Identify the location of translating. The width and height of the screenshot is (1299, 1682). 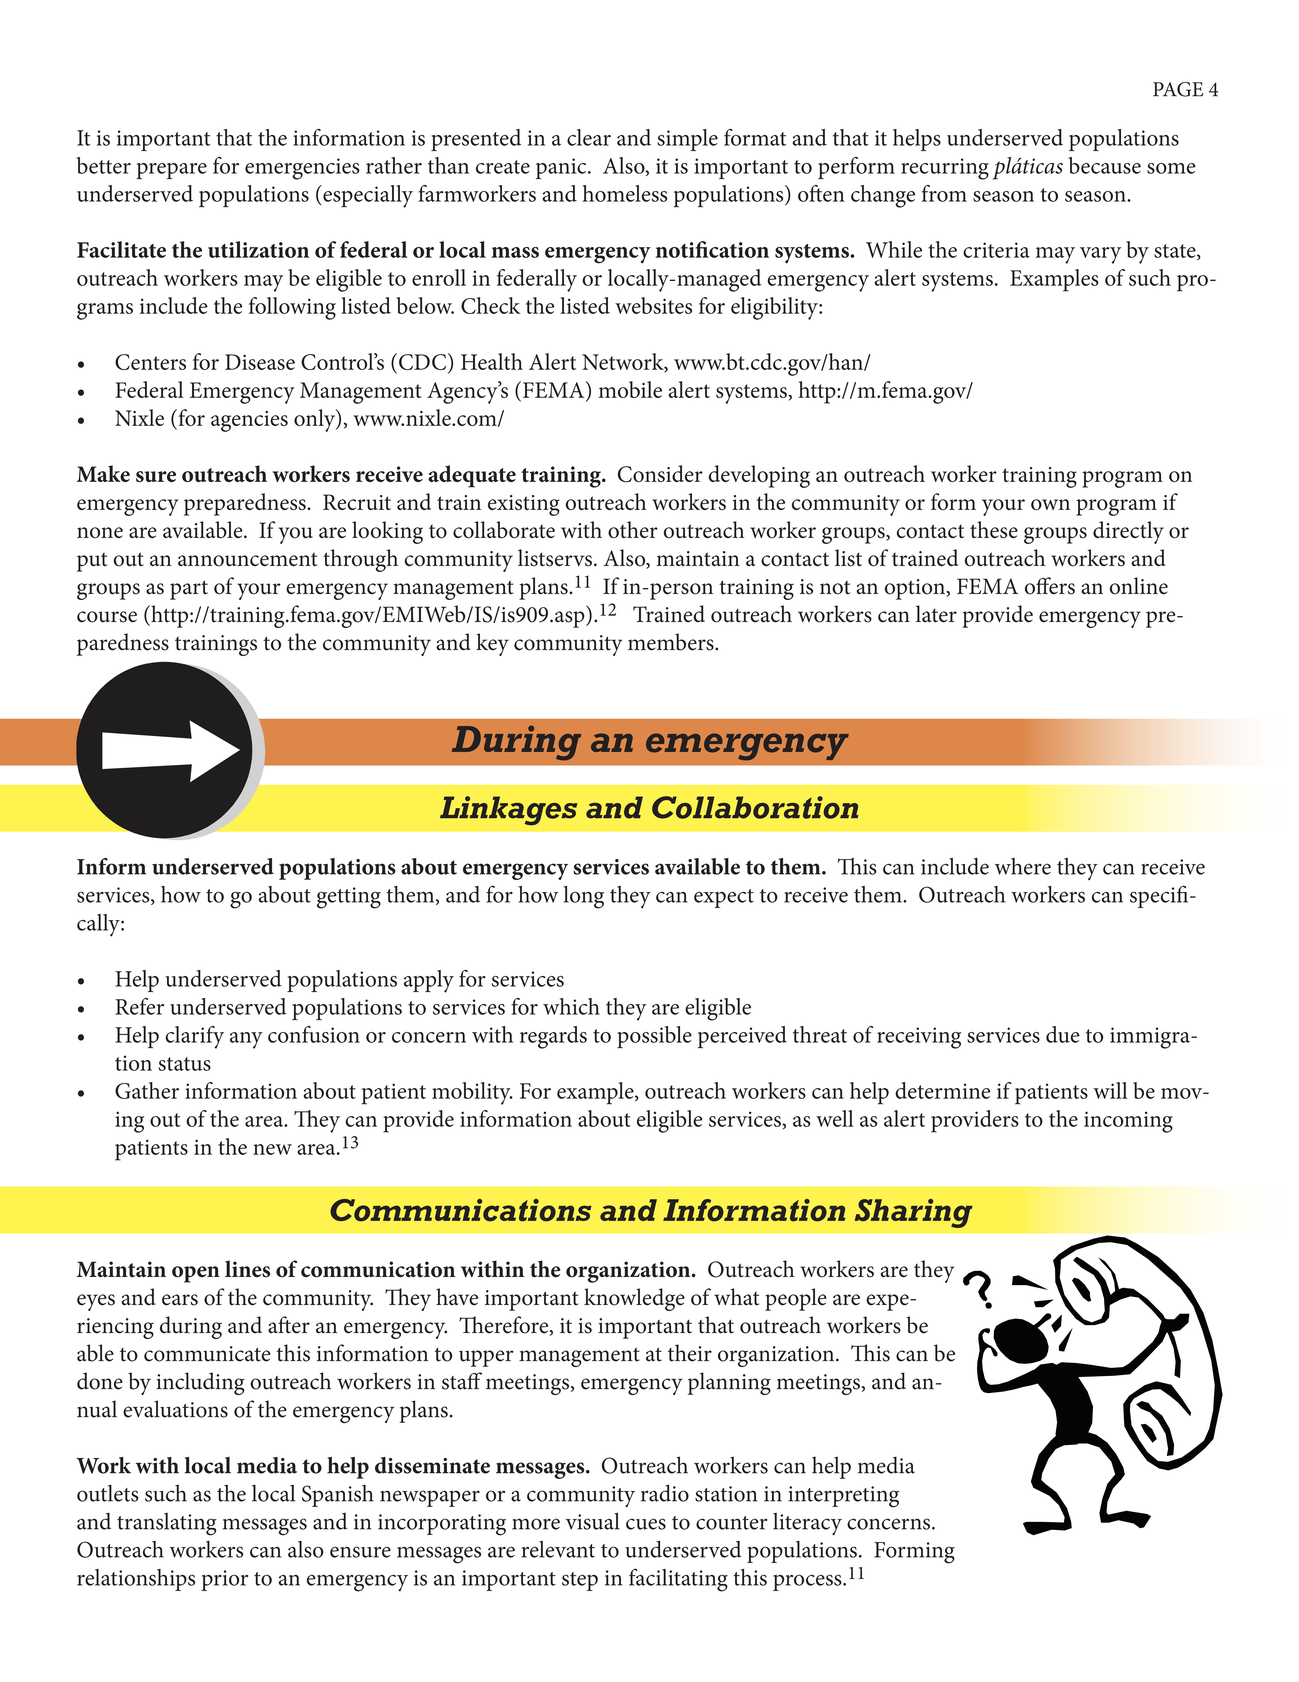
(167, 1524).
